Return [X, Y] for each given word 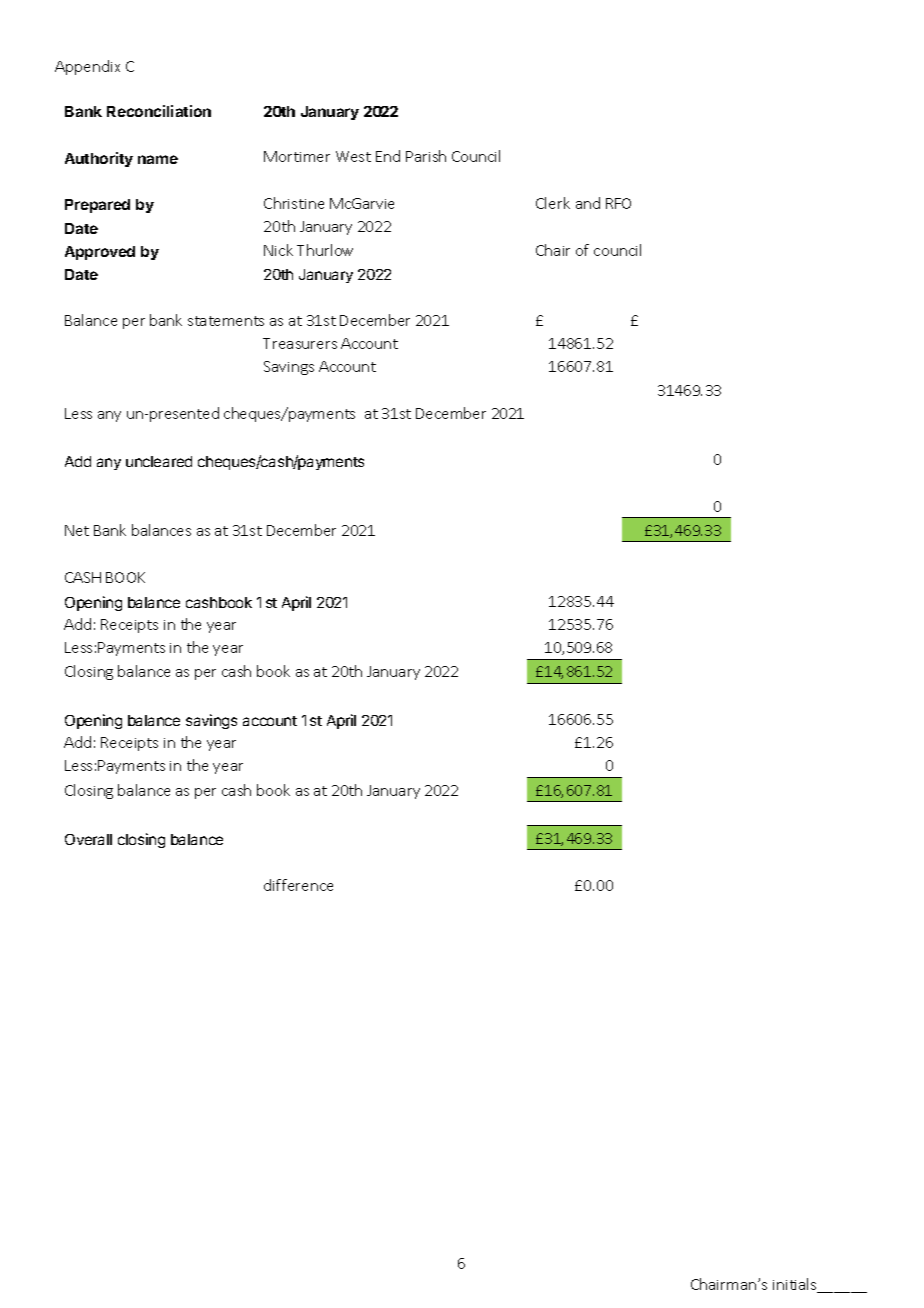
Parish [426, 156]
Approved [100, 253]
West [353, 156]
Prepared [97, 206]
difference [298, 885]
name [158, 159]
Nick [278, 250]
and [588, 203]
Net [77, 530]
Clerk [553, 203]
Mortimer [297, 156]
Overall [88, 839]
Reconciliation [159, 111]
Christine [294, 203]
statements [226, 321]
